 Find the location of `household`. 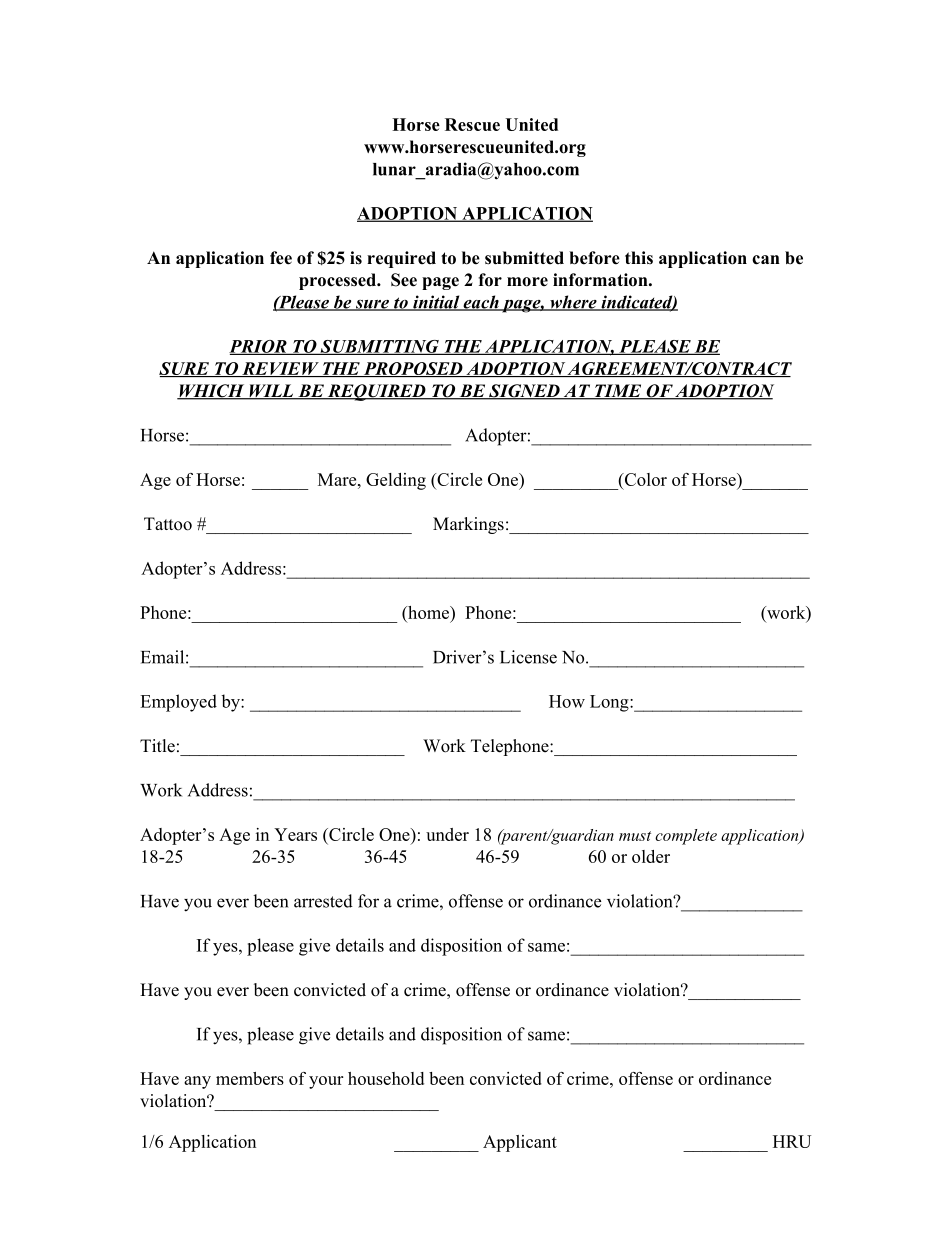

household is located at coordinates (386, 1078).
